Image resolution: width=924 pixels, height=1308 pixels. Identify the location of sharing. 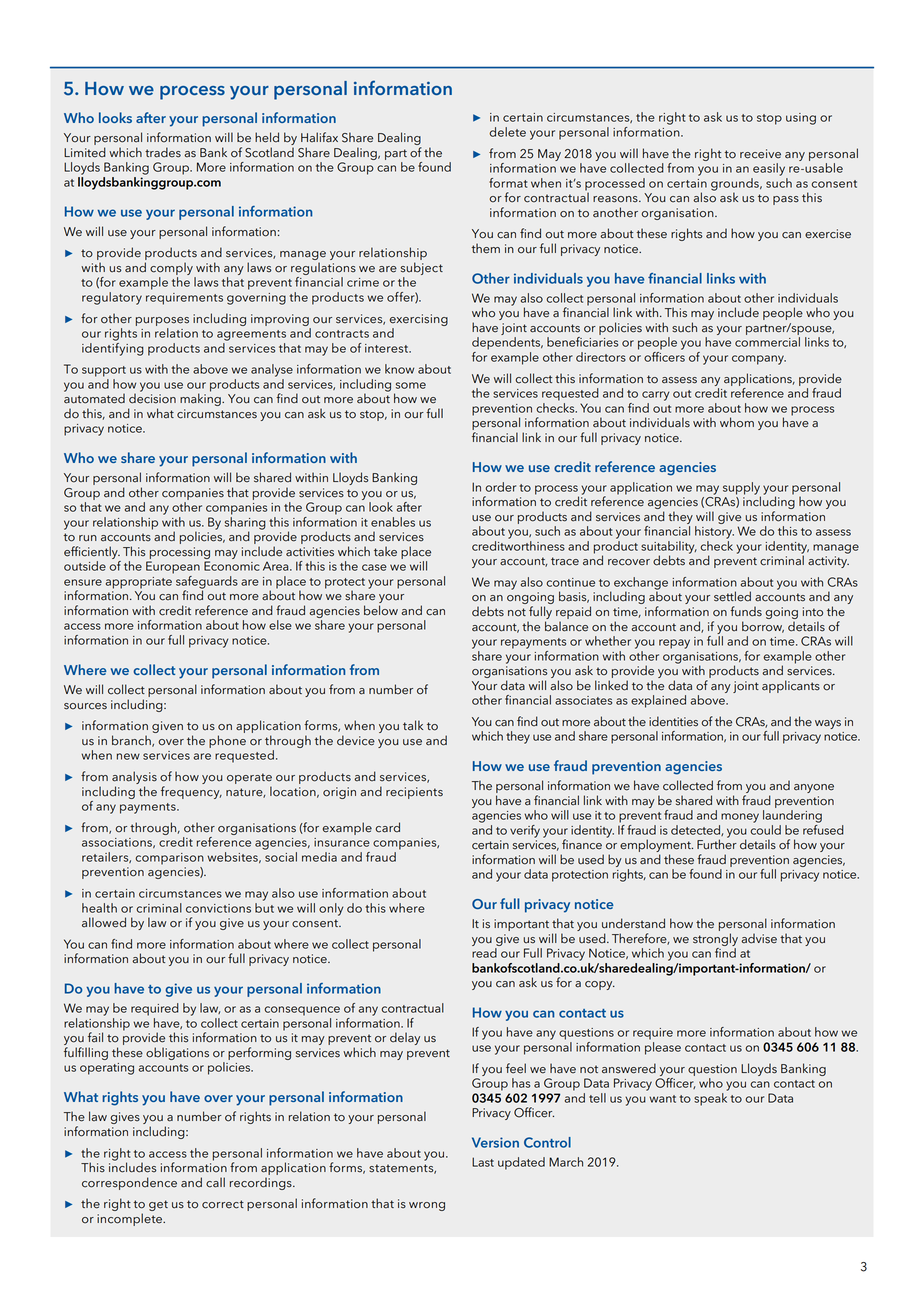
(245, 524).
